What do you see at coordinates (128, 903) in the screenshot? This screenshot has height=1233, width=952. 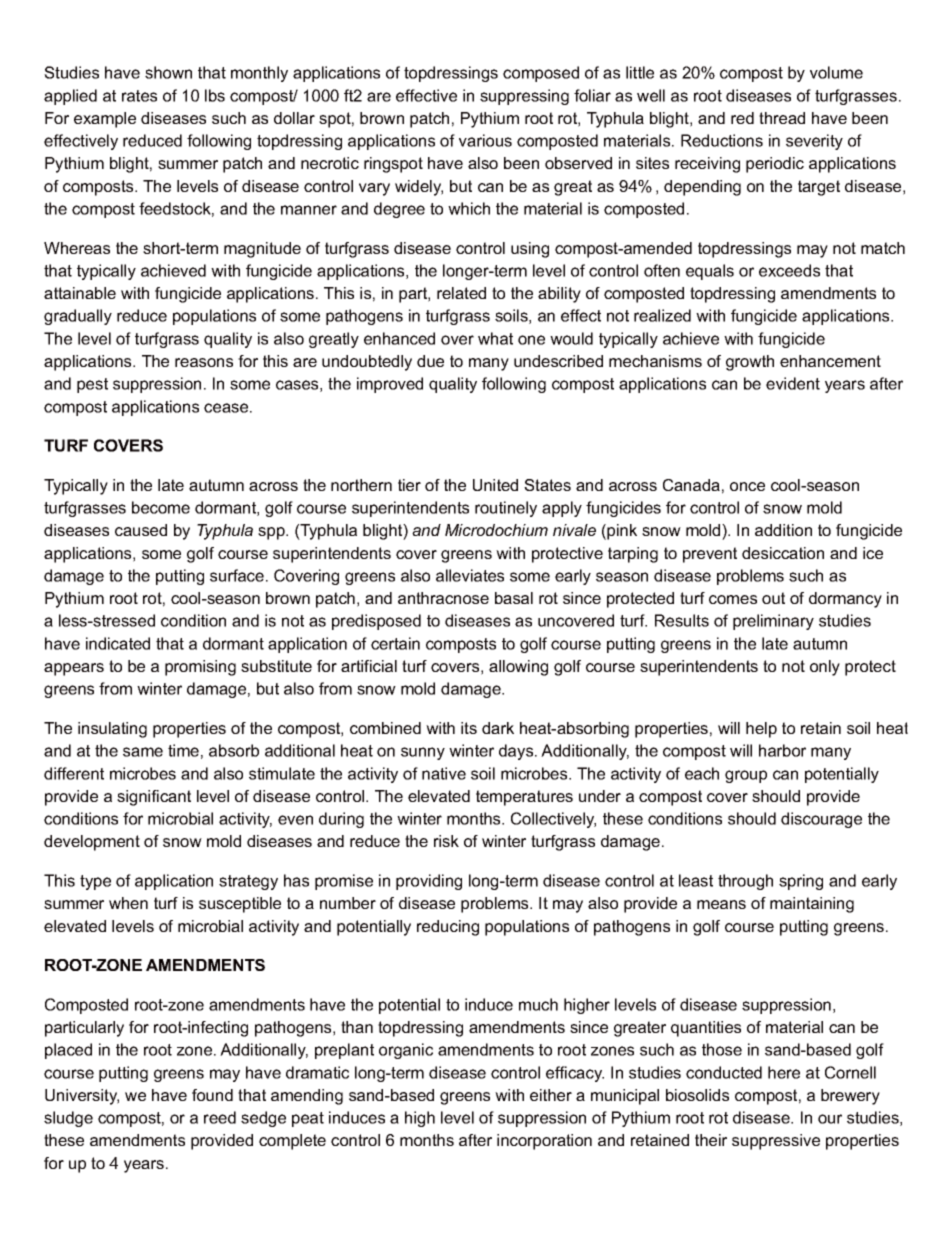 I see `when` at bounding box center [128, 903].
